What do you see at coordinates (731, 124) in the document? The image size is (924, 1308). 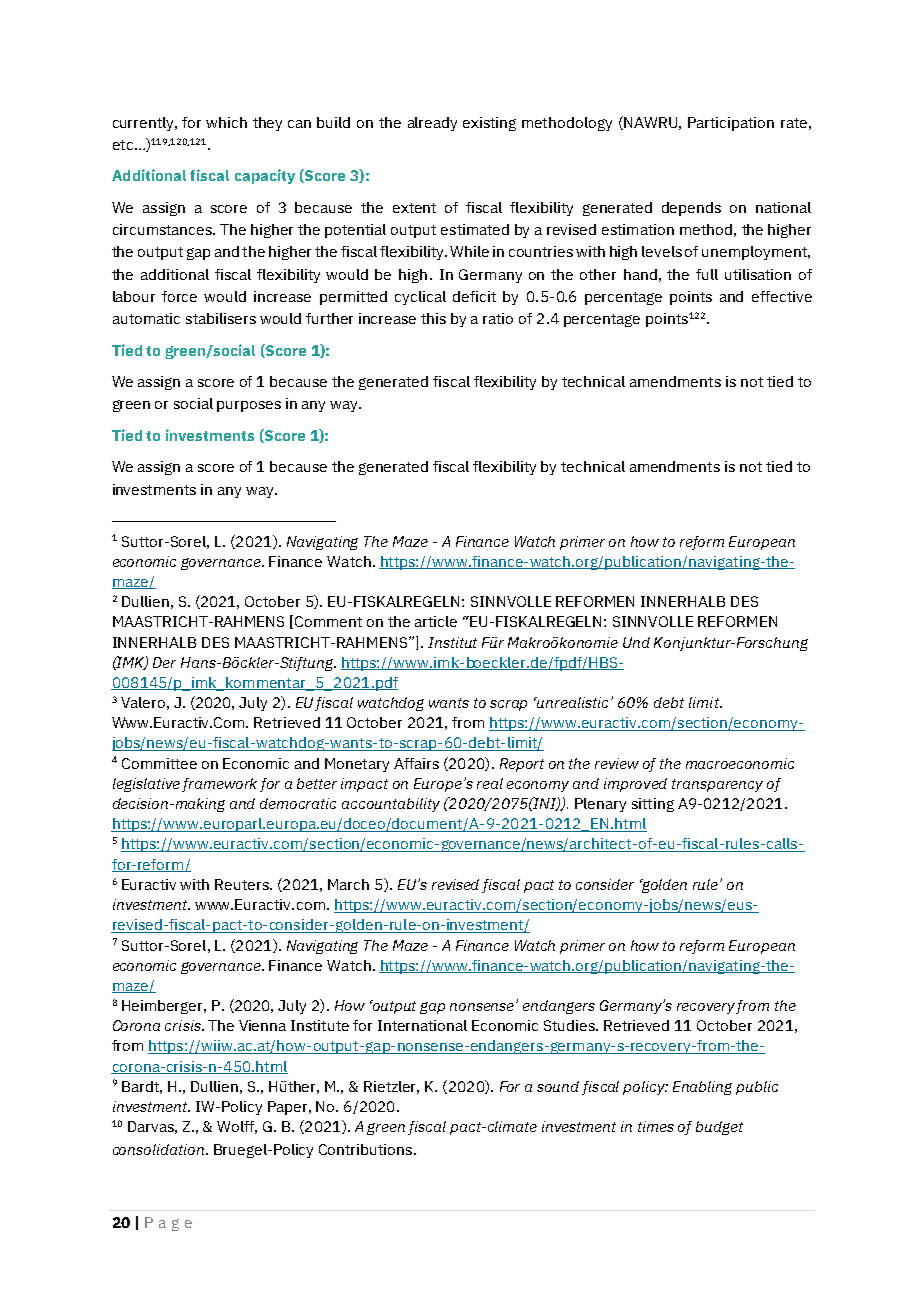 I see `Participation` at bounding box center [731, 124].
